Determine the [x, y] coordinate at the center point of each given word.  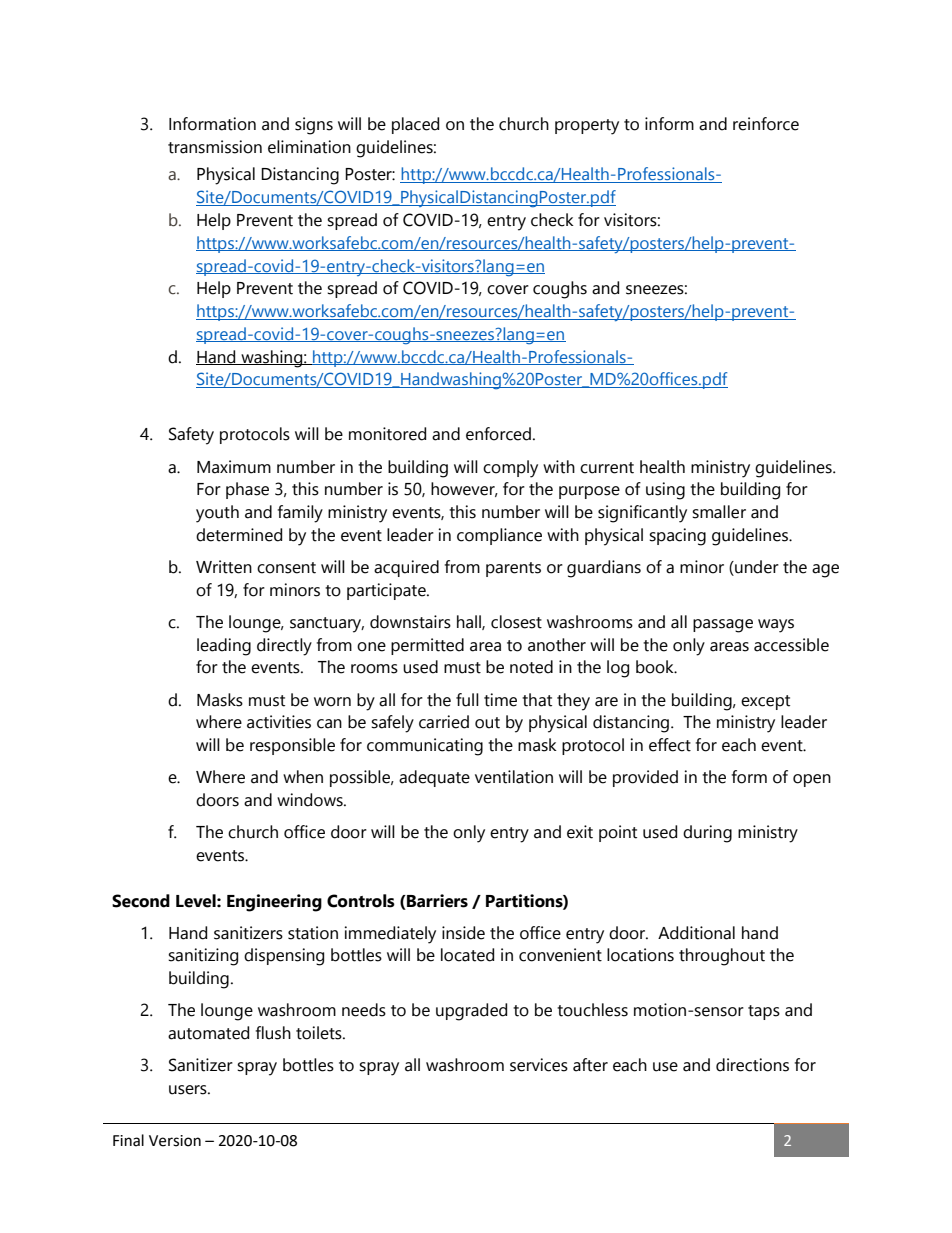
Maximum [234, 467]
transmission [215, 147]
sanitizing [203, 957]
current [607, 468]
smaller [719, 512]
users [189, 1090]
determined [239, 535]
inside [463, 933]
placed [415, 125]
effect [670, 745]
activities [279, 722]
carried [444, 722]
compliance [499, 536]
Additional [696, 933]
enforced [498, 434]
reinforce [766, 124]
